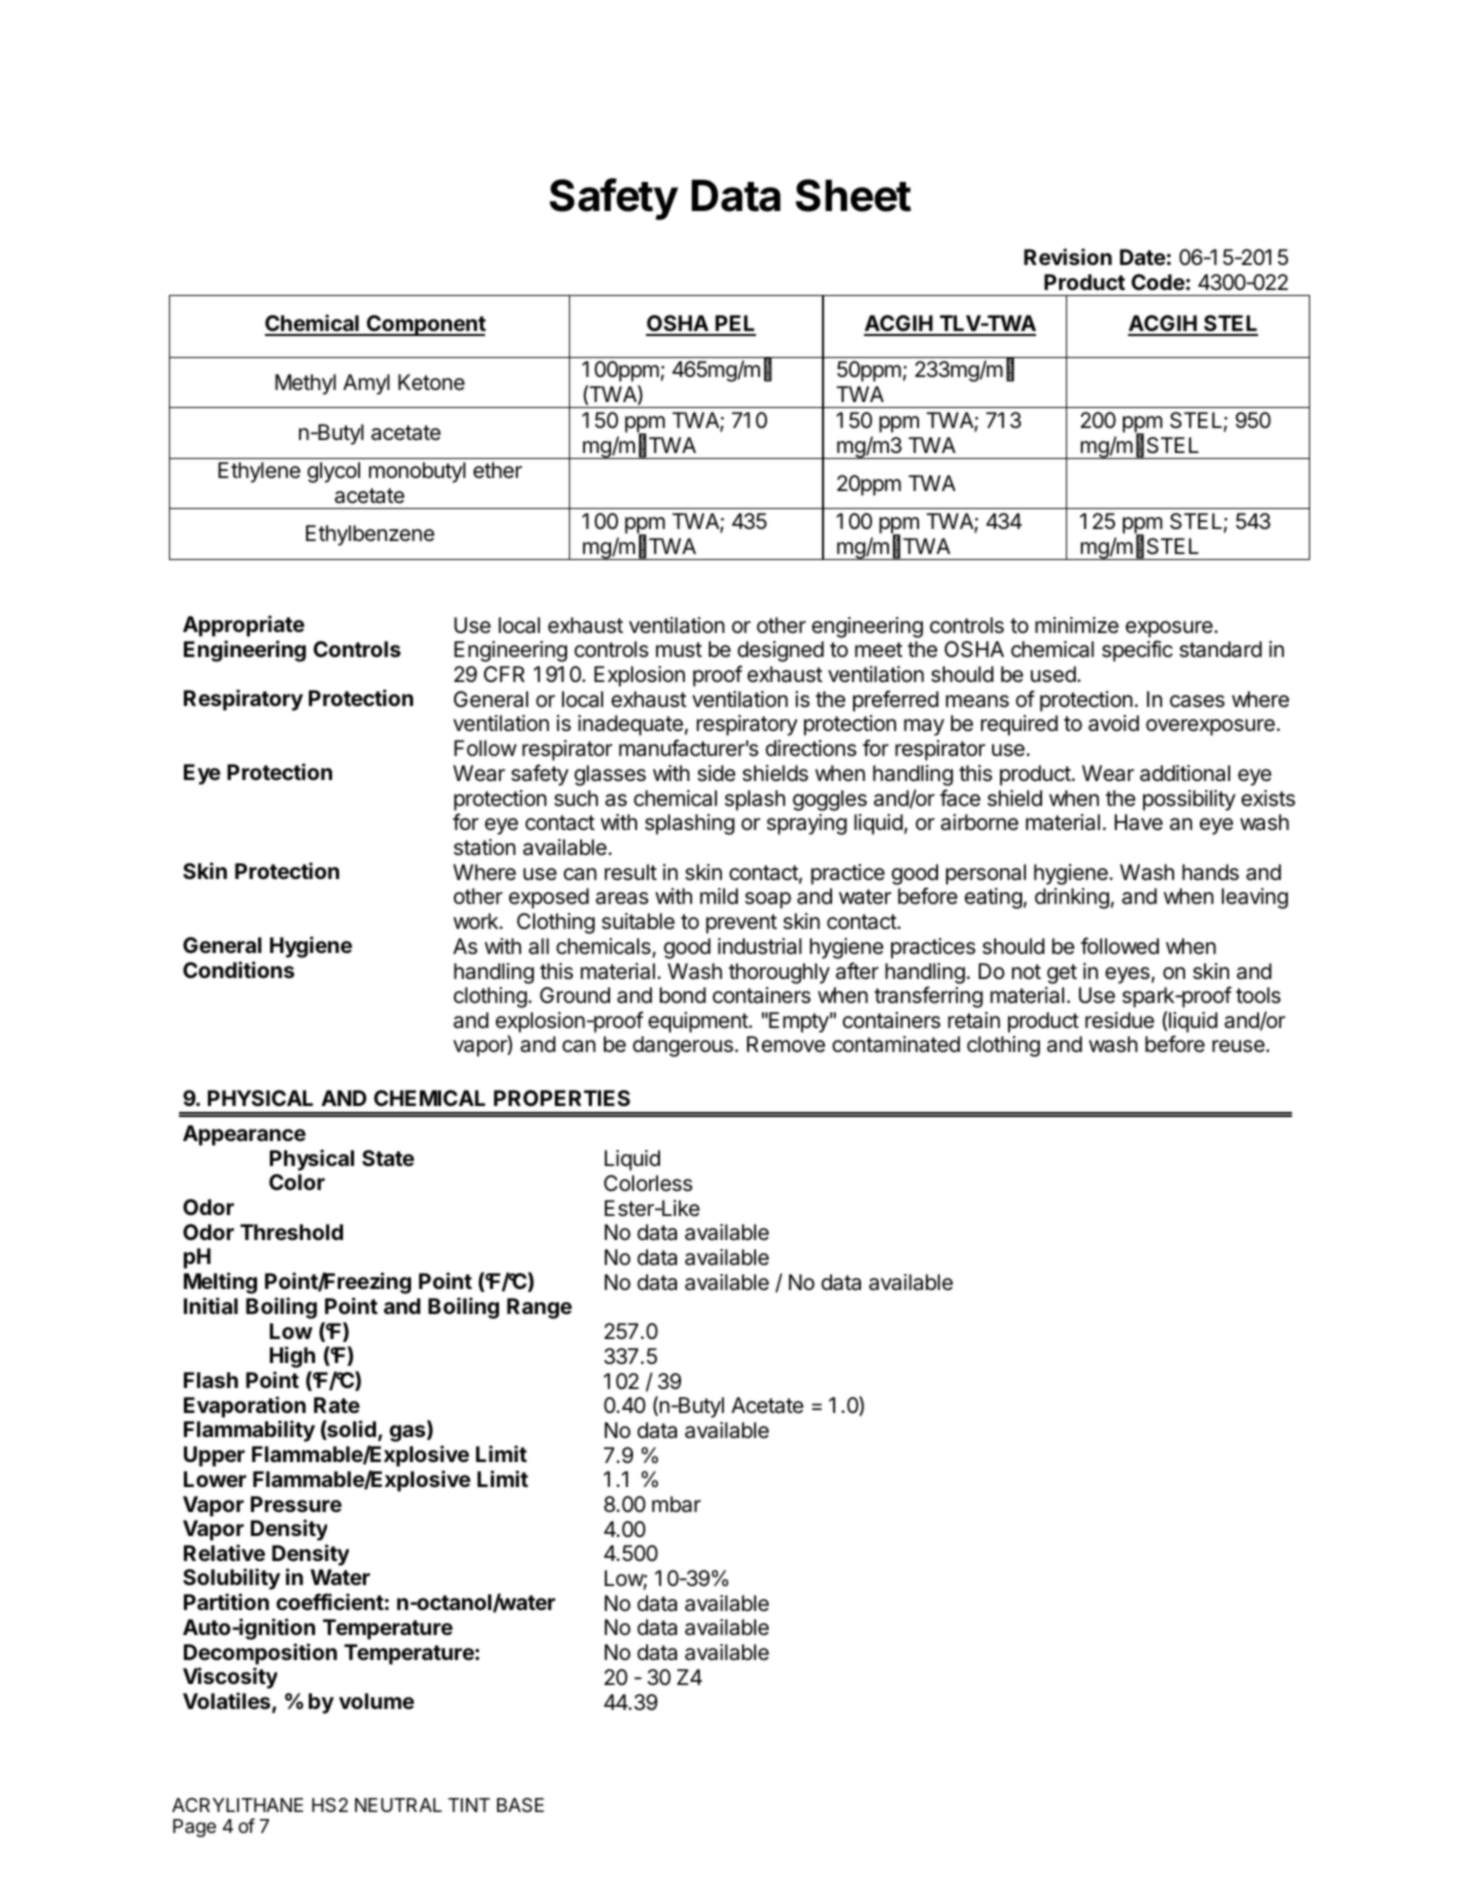 The image size is (1460, 1890). I want to click on Sheet, so click(853, 195).
